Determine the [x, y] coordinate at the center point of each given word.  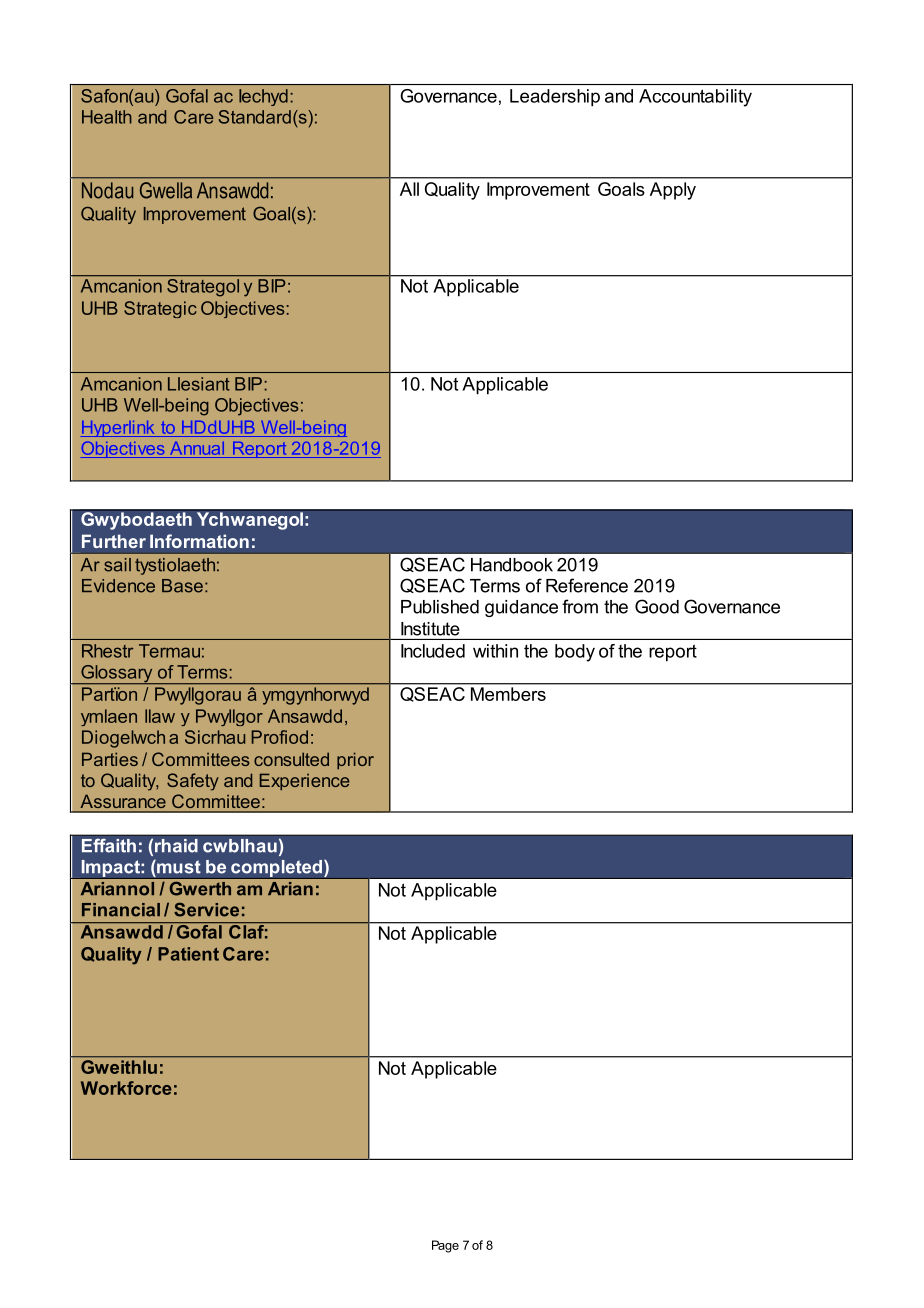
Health [107, 117]
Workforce [126, 1088]
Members [508, 694]
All [409, 189]
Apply [673, 191]
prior [355, 760]
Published [440, 607]
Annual [197, 448]
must [178, 867]
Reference [587, 585]
